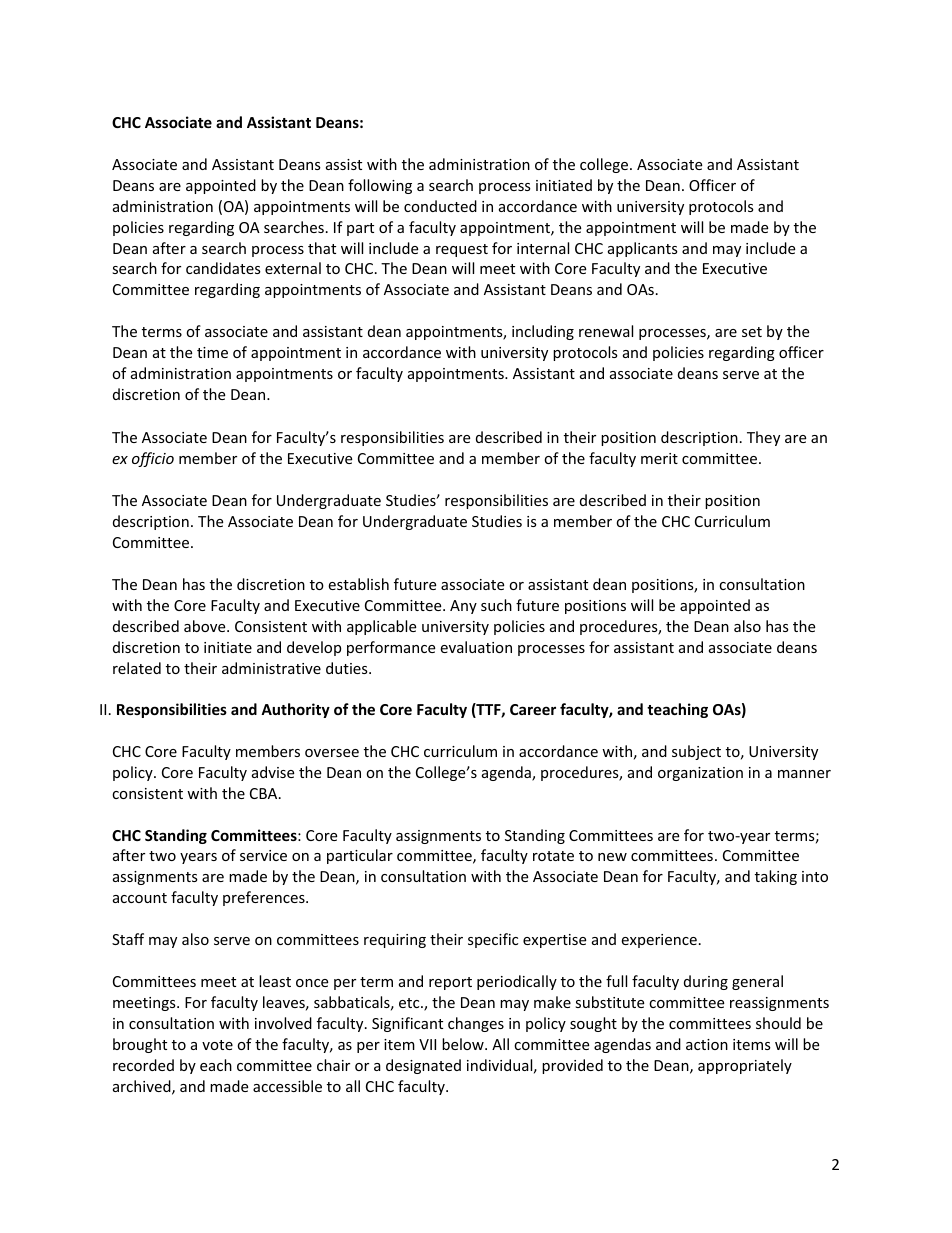 The width and height of the document is (952, 1233). Describe the element at coordinates (263, 855) in the document. I see `service` at that location.
